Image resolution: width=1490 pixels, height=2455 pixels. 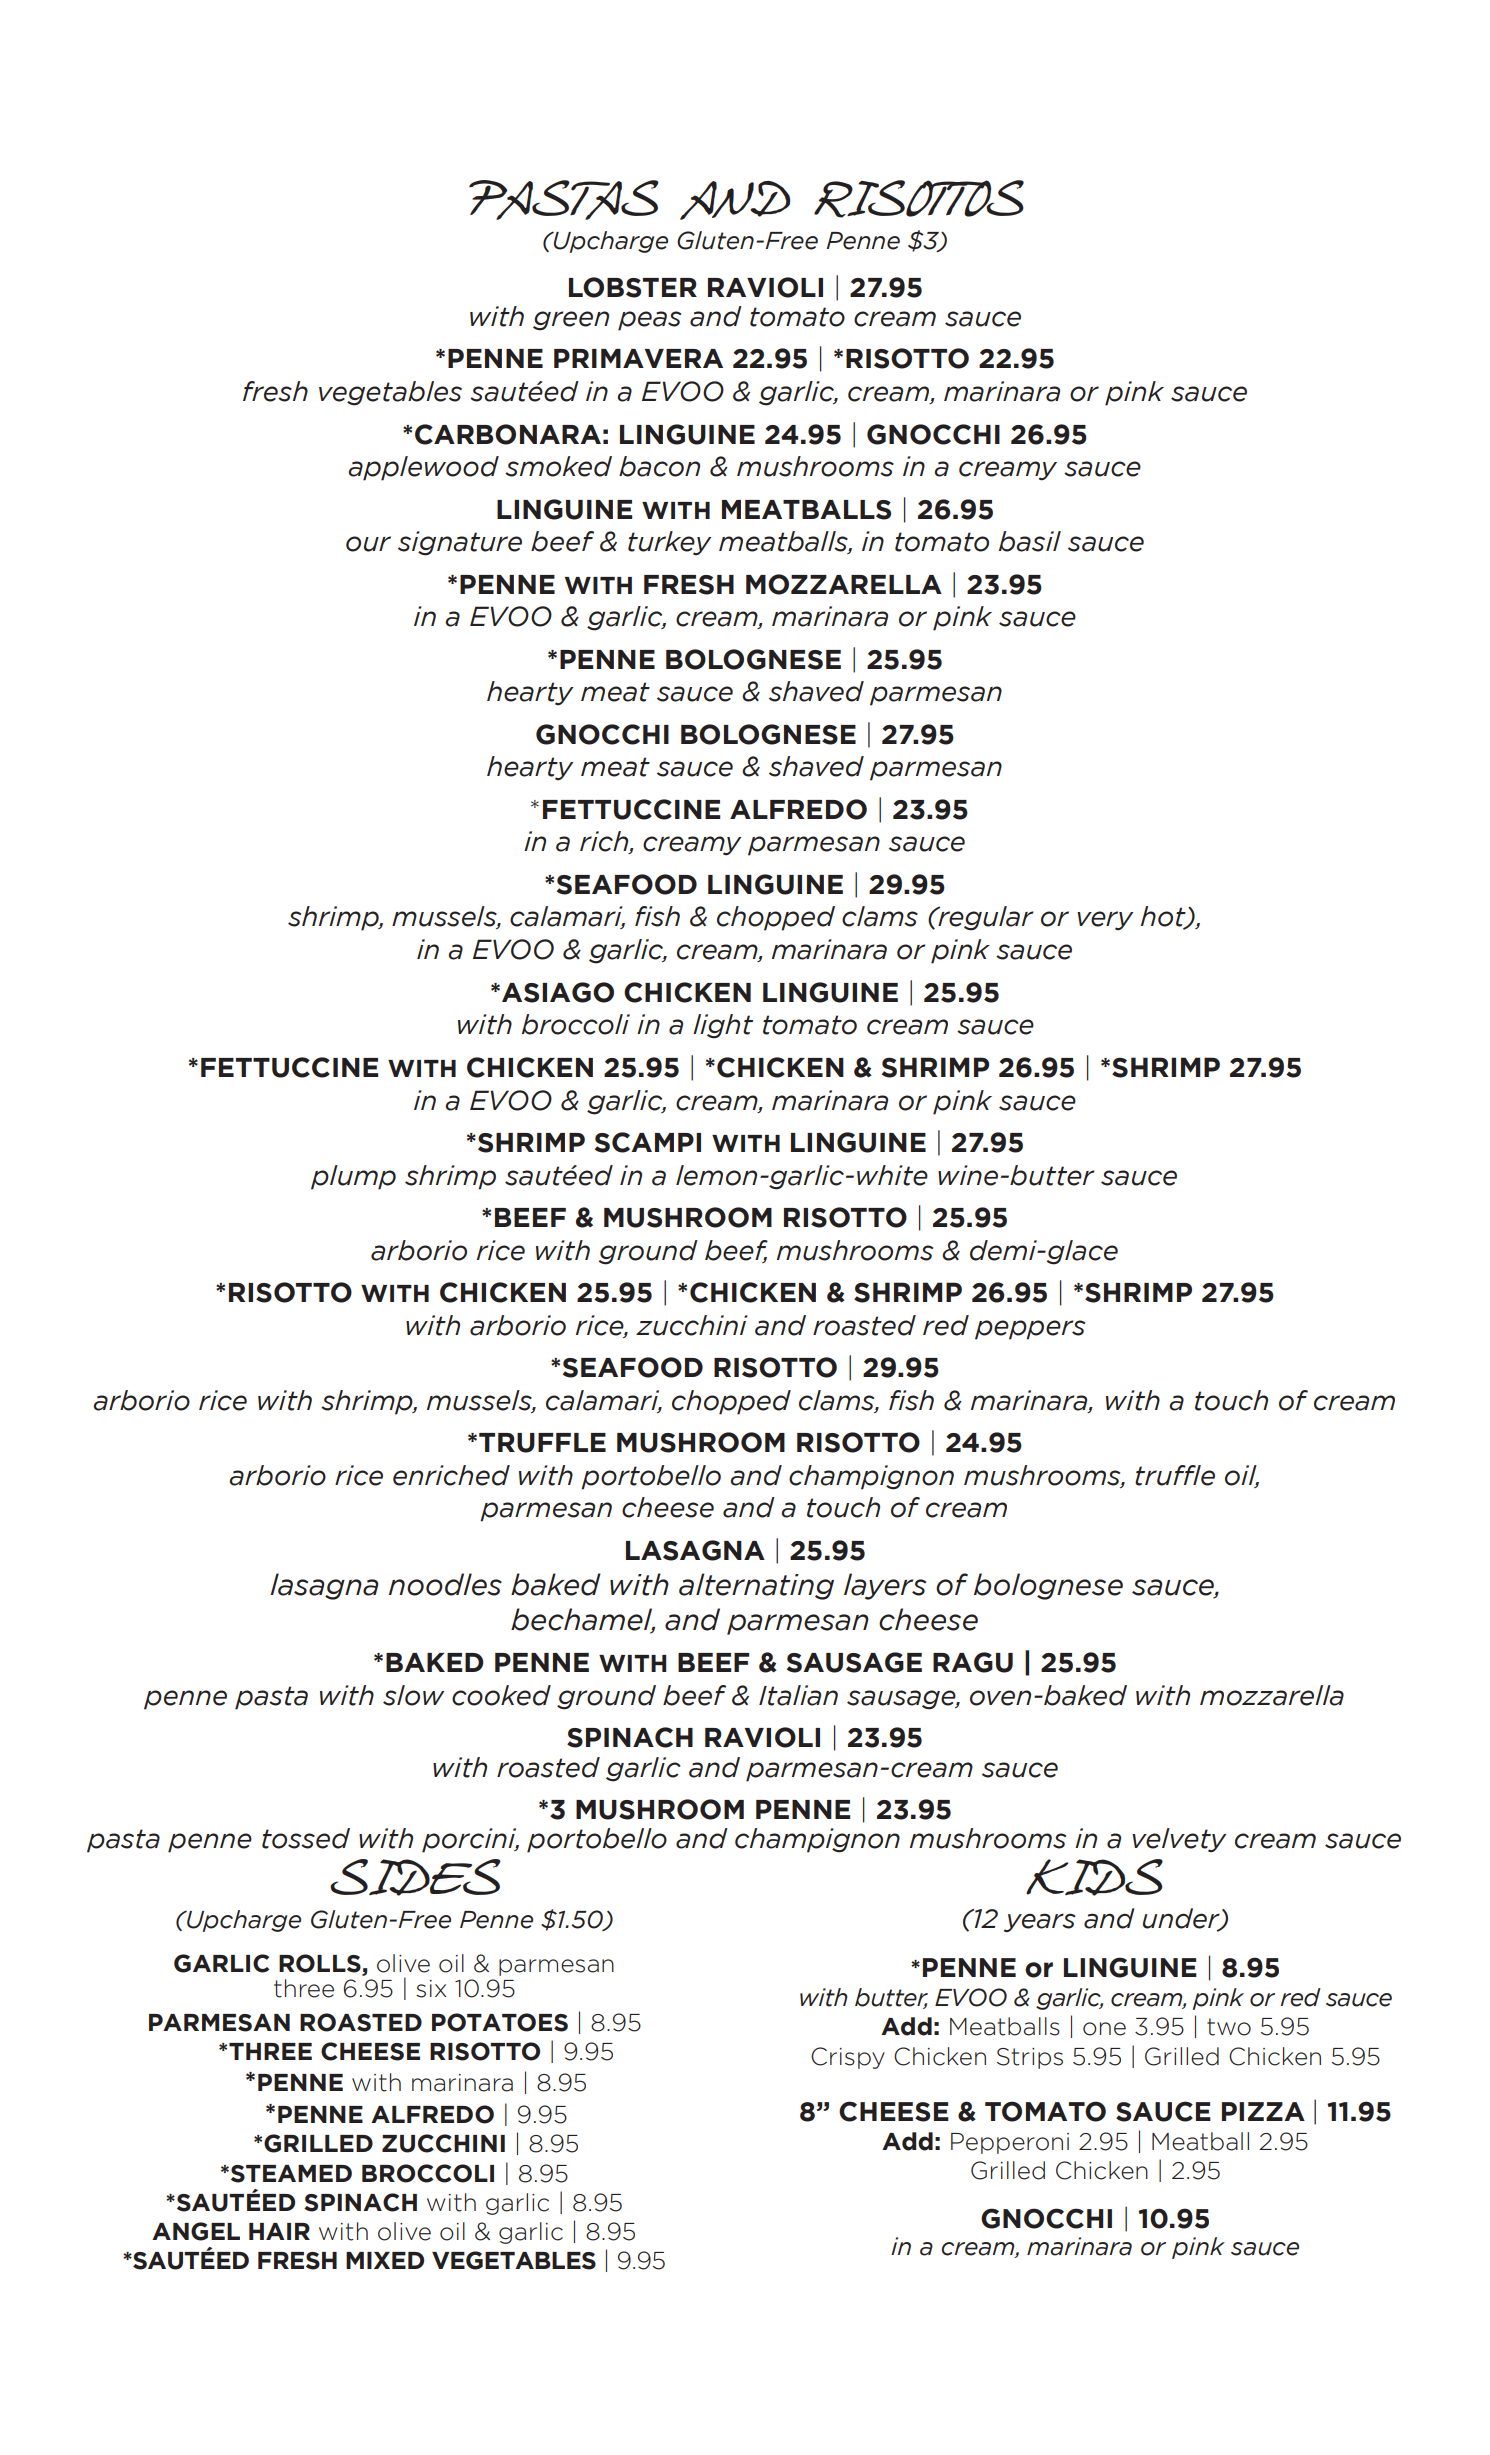 I want to click on very, so click(x=1105, y=921).
